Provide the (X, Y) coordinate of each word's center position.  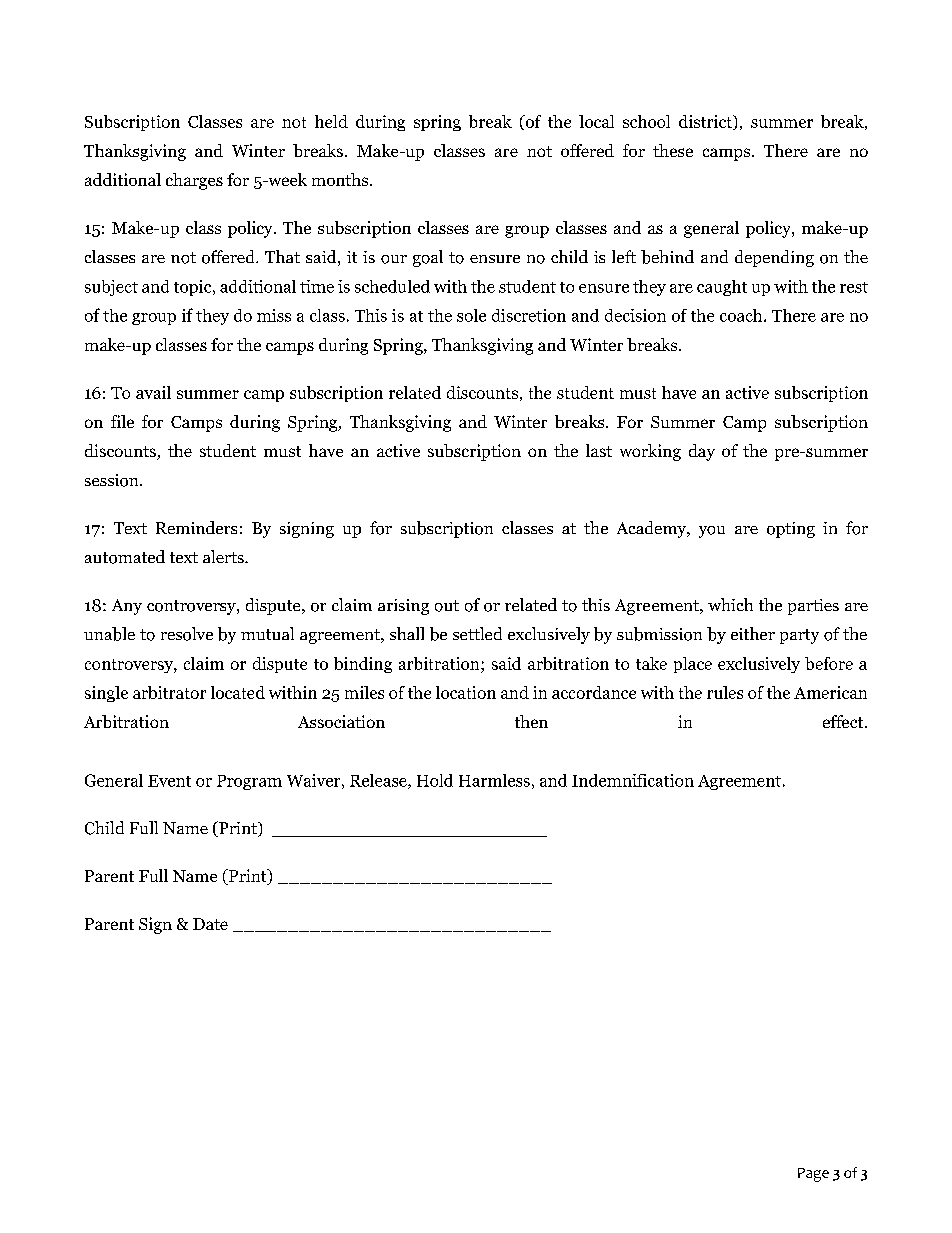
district (706, 122)
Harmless (494, 780)
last (599, 450)
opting (791, 530)
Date (210, 924)
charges (194, 181)
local (596, 121)
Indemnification (633, 780)
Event (169, 781)
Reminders (196, 527)
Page (813, 1175)
